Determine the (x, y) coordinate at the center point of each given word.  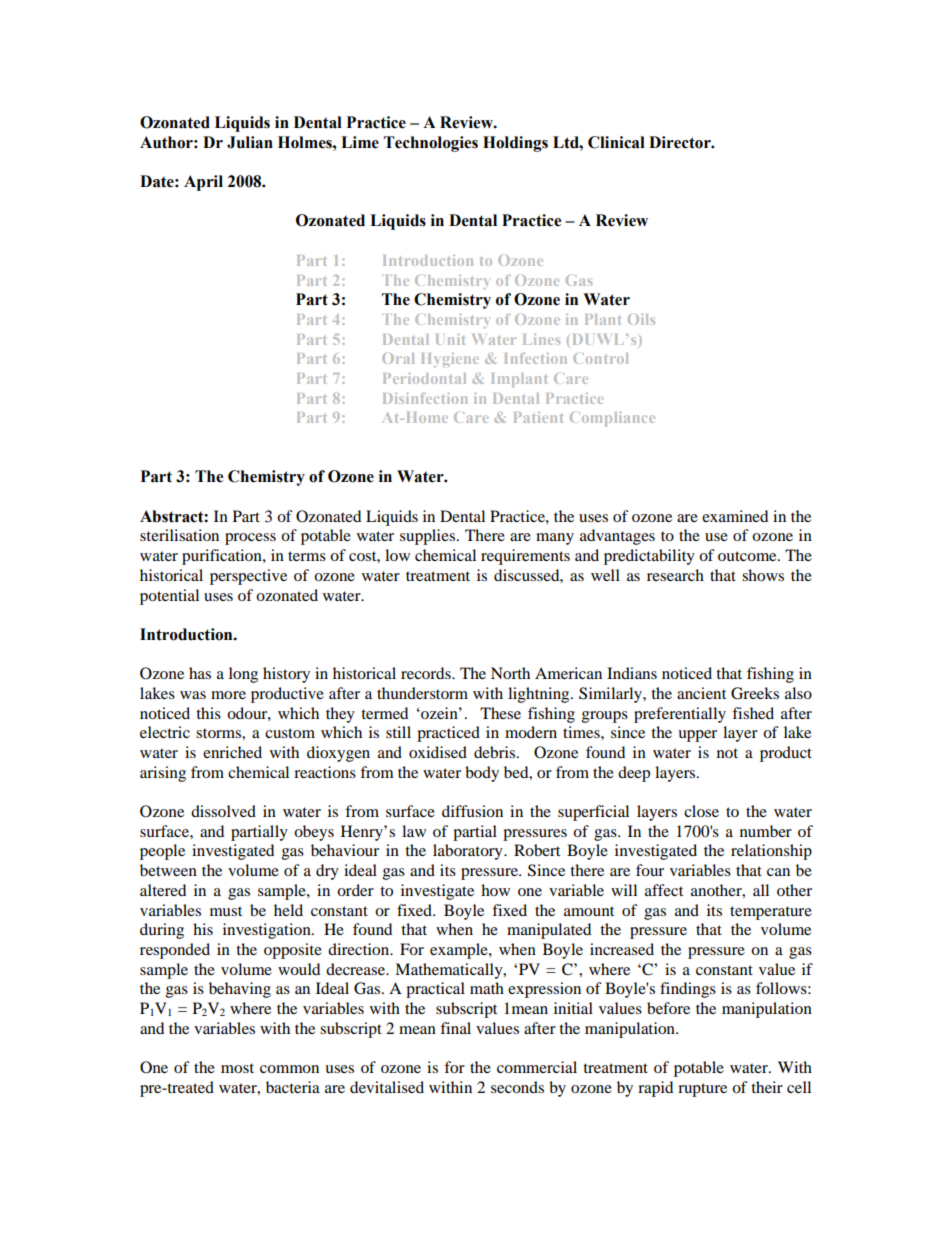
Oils (641, 319)
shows (763, 575)
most (237, 1068)
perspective (248, 577)
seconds (517, 1087)
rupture (702, 1090)
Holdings (515, 144)
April (203, 183)
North (510, 673)
